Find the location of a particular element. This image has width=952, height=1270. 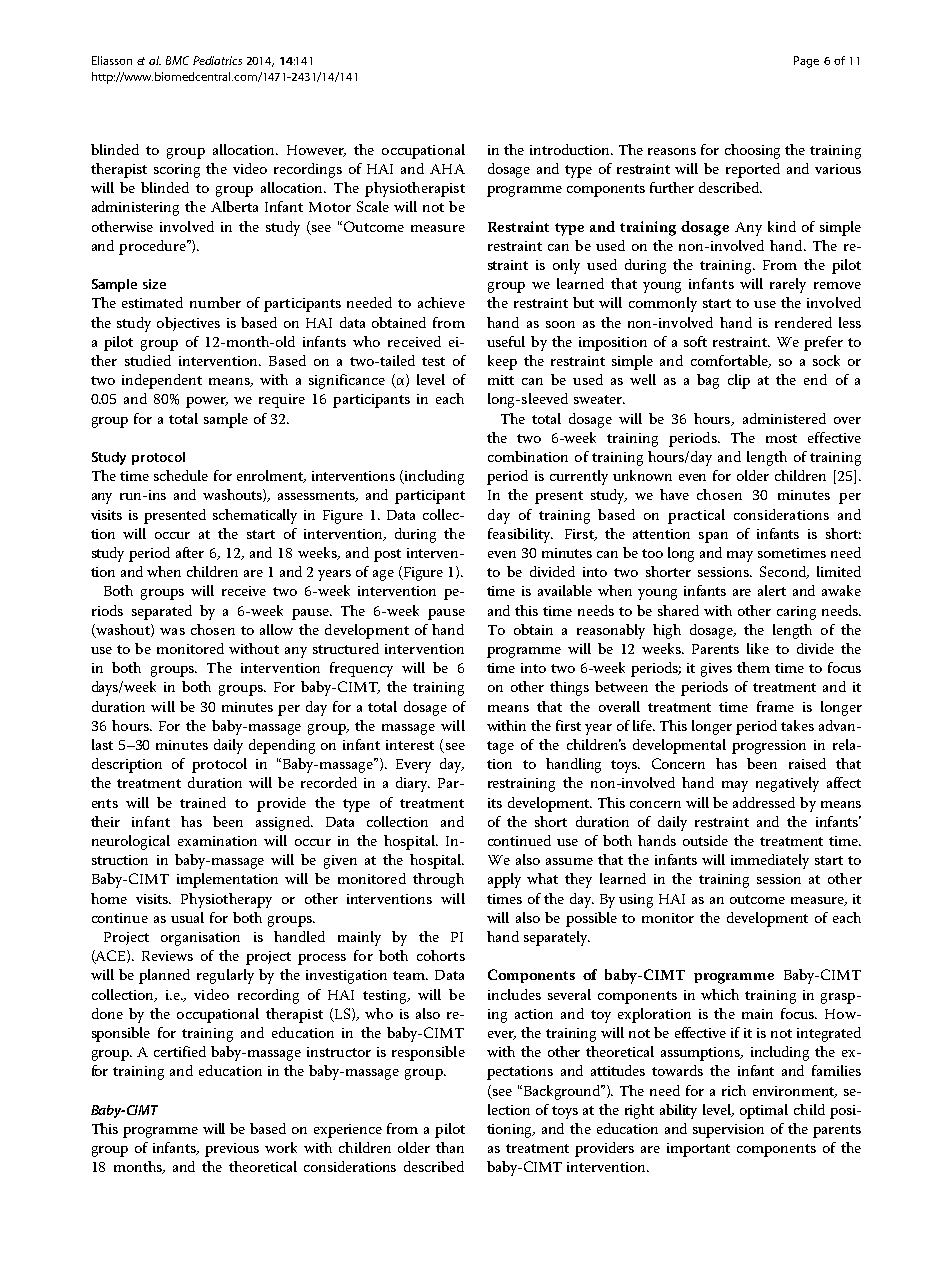

immediately is located at coordinates (770, 861).
